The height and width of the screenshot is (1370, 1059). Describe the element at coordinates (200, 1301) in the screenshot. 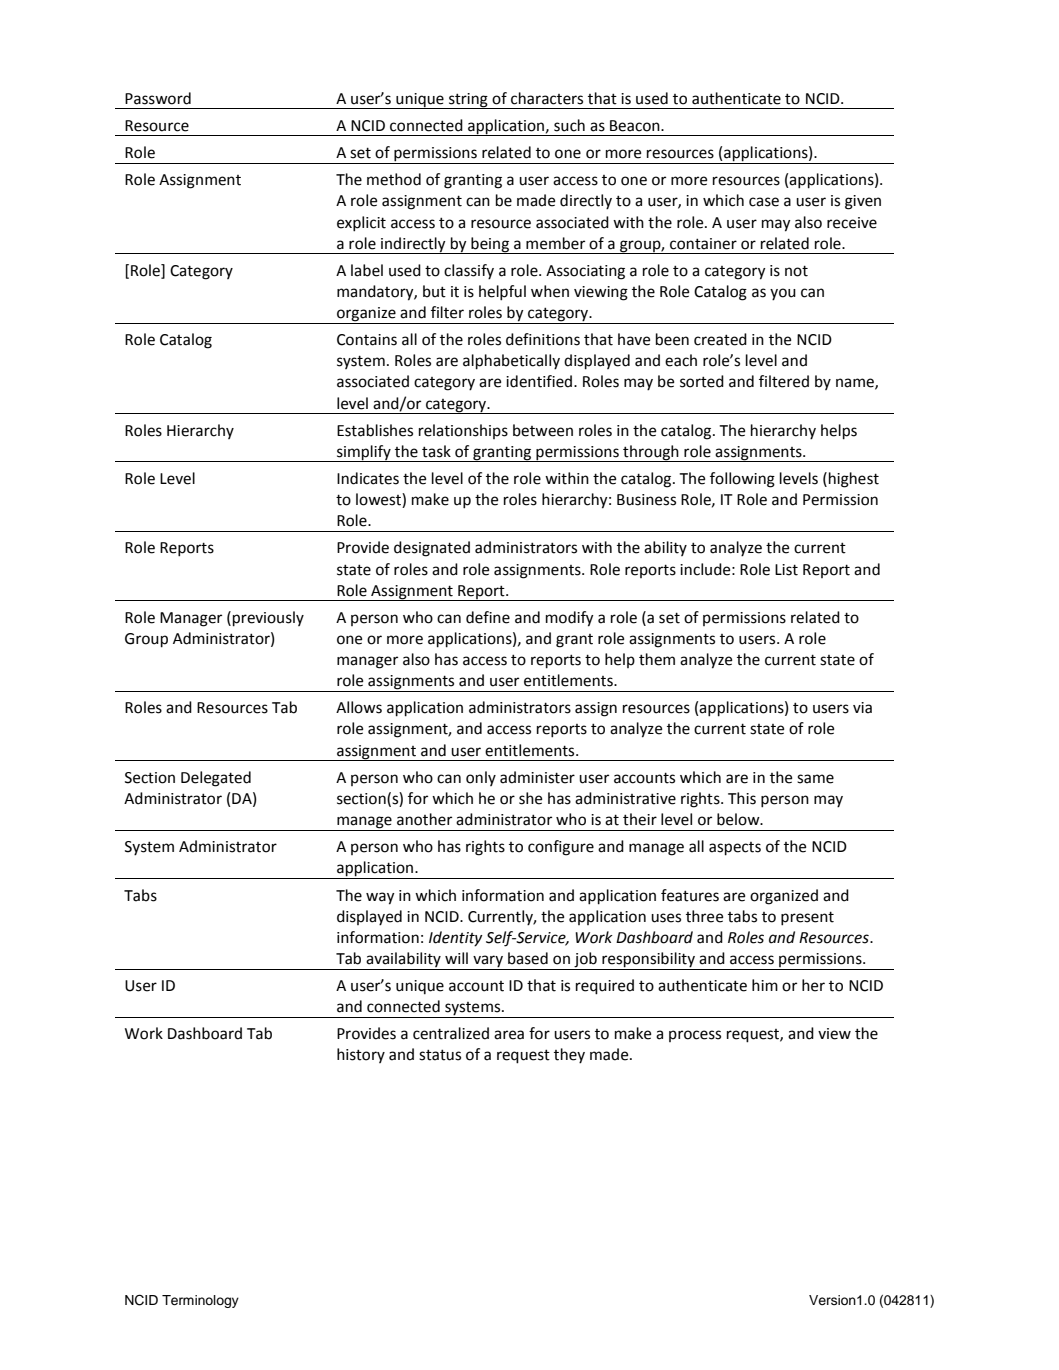

I see `Terminology` at that location.
